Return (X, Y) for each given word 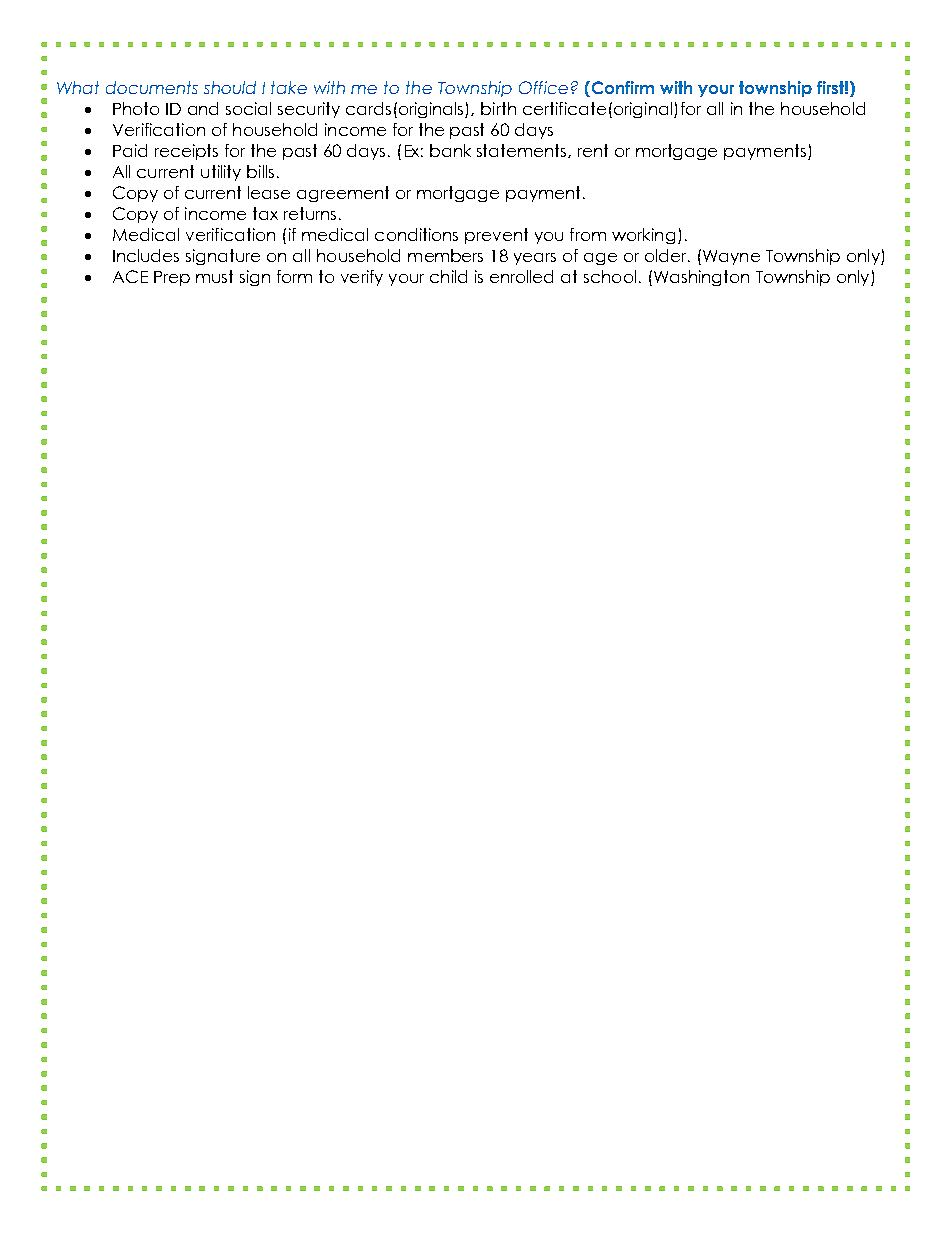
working (643, 236)
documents (152, 87)
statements (523, 151)
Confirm (621, 89)
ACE (130, 276)
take (289, 87)
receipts (186, 152)
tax (265, 213)
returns (310, 213)
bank (450, 150)
